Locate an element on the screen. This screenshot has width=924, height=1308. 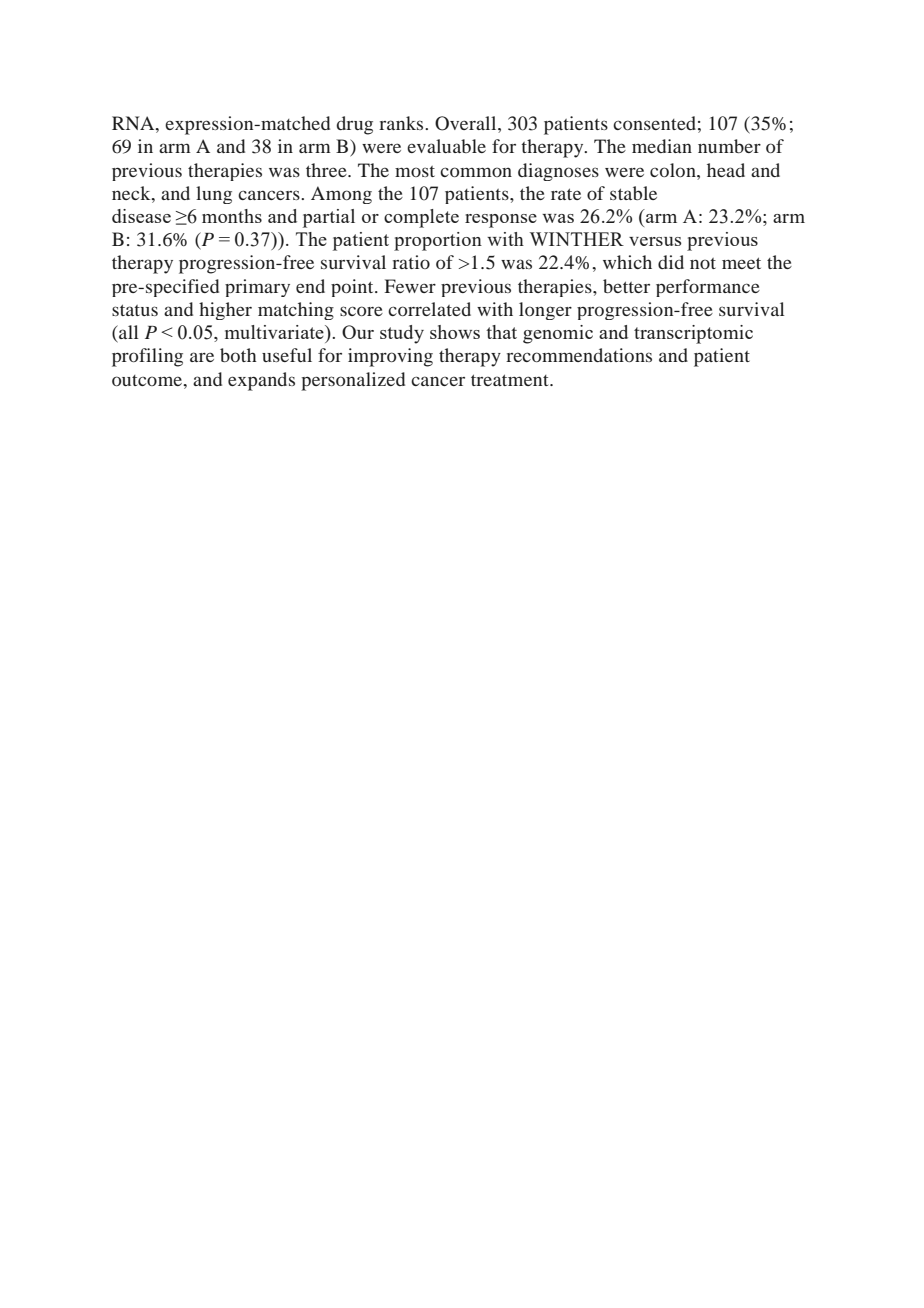
transcriptomic is located at coordinates (693, 334).
